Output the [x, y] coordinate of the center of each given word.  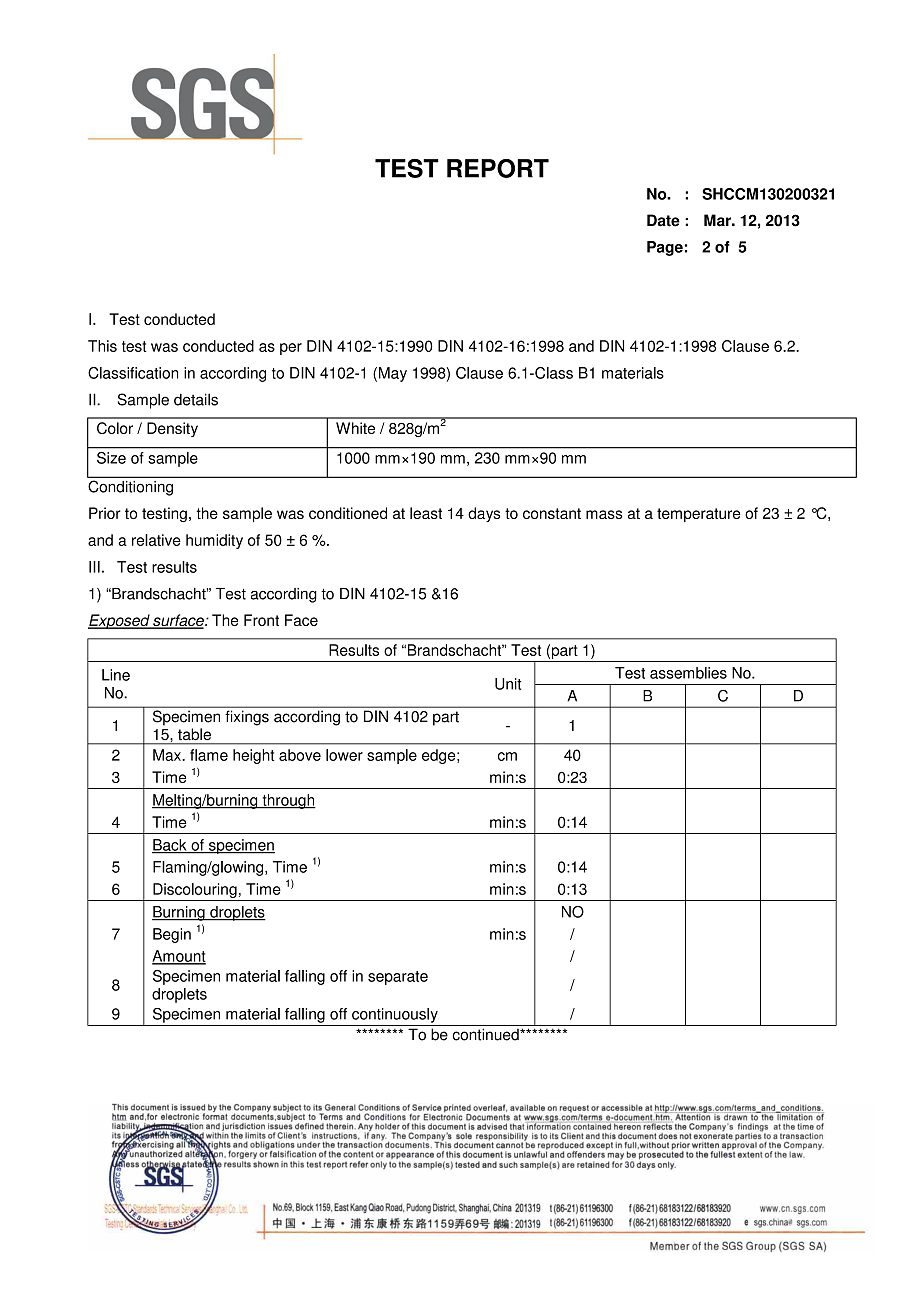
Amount [179, 957]
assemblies [688, 673]
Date [663, 220]
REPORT [498, 168]
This [102, 346]
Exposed [120, 621]
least [426, 513]
